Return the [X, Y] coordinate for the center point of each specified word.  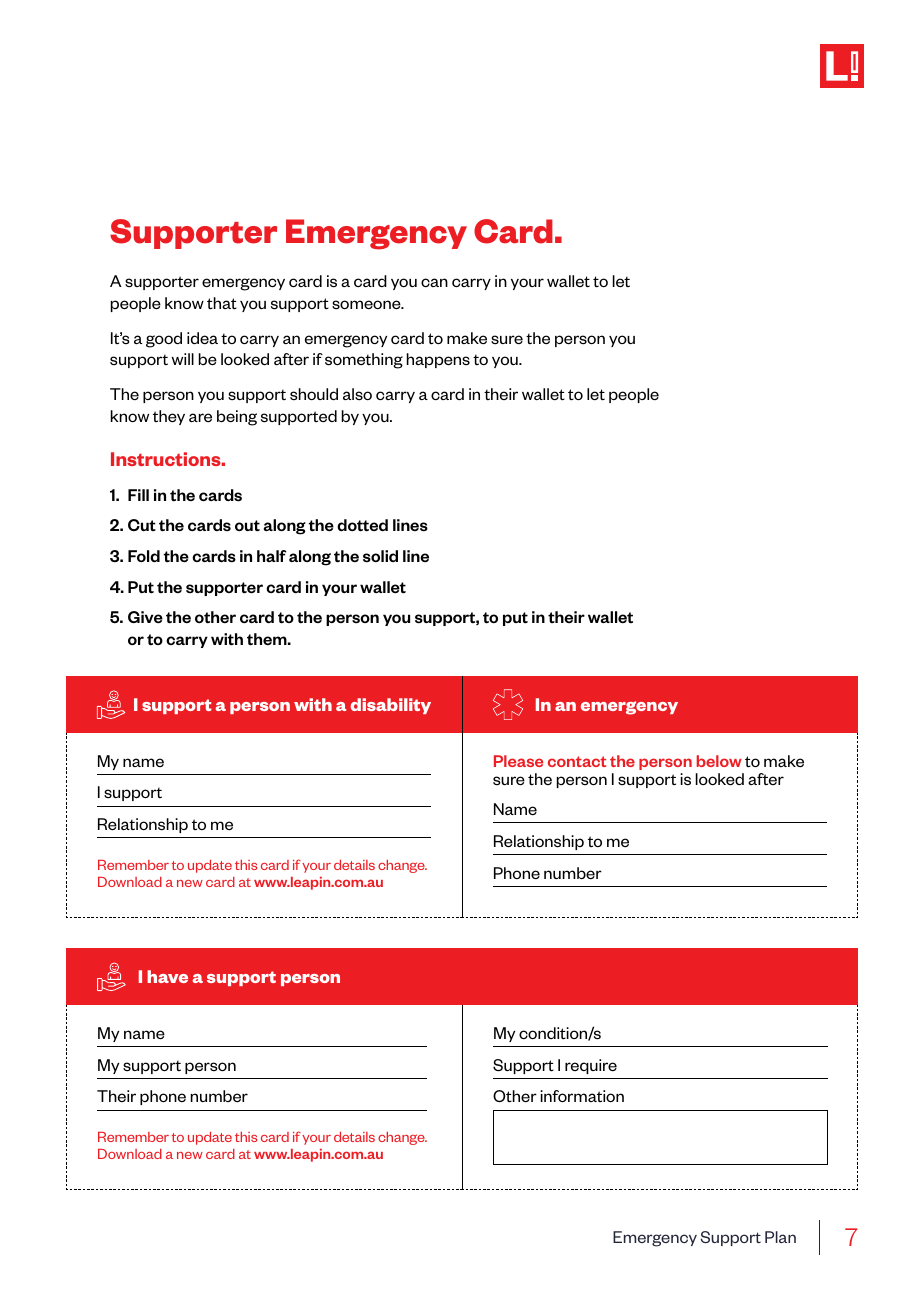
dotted [362, 525]
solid [380, 556]
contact [577, 761]
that [222, 303]
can [434, 282]
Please [518, 761]
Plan [780, 1237]
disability [391, 706]
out [247, 526]
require [591, 1066]
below [719, 761]
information [582, 1096]
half [271, 556]
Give [145, 617]
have [167, 976]
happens [438, 360]
